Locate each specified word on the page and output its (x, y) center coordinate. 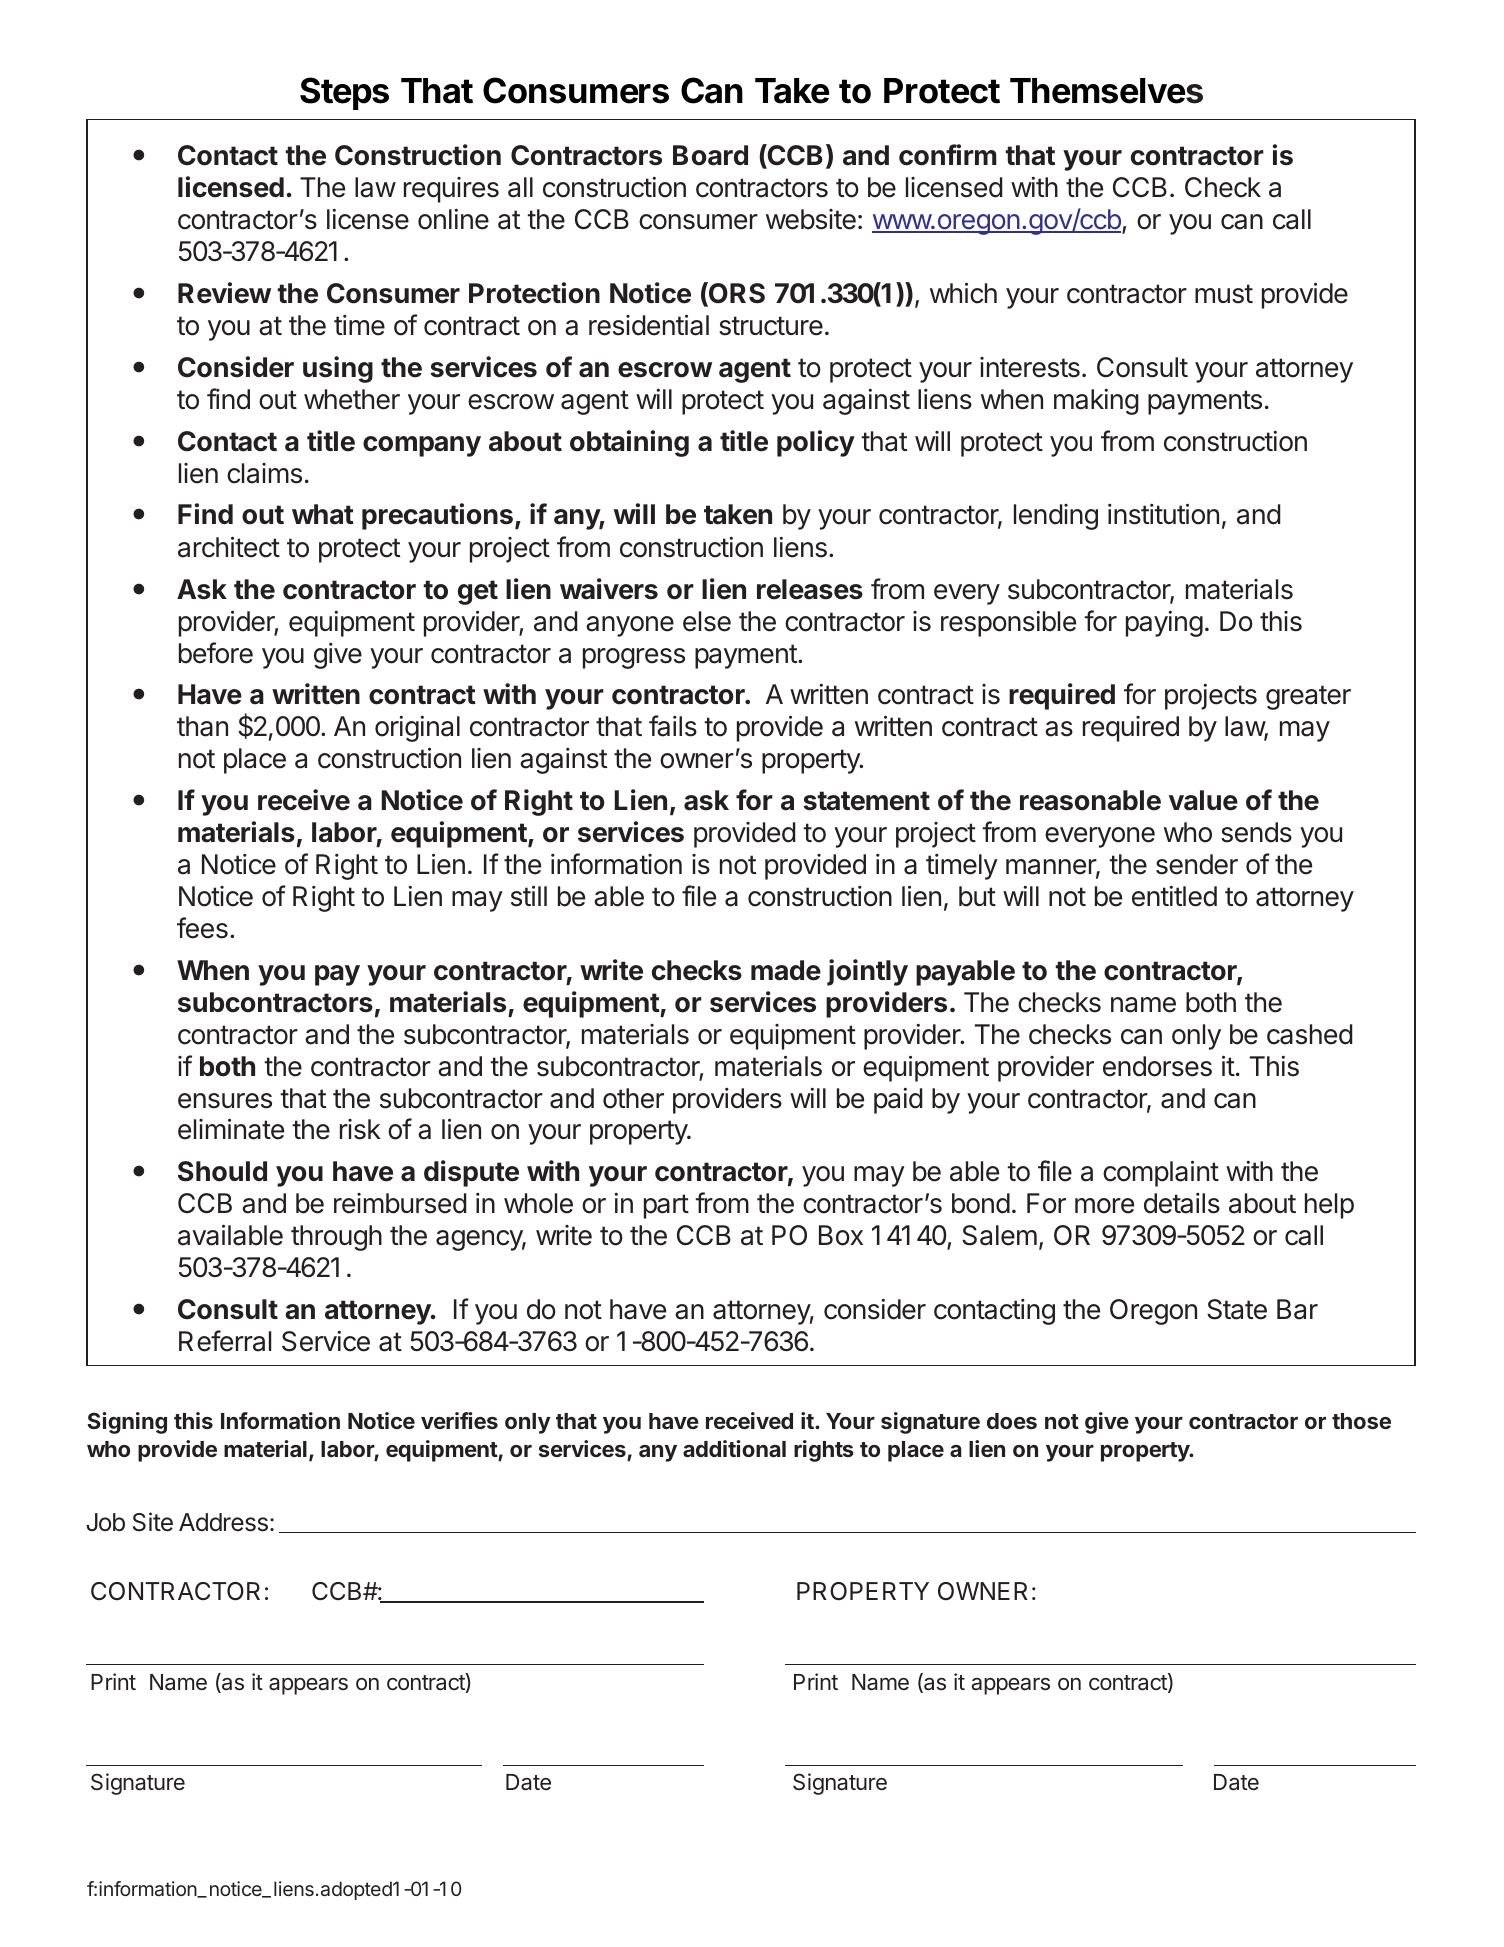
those (1361, 1421)
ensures (225, 1101)
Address (223, 1522)
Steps (344, 93)
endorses (1157, 1066)
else (707, 621)
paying (1164, 624)
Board (710, 155)
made (786, 970)
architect (229, 547)
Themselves (1106, 91)
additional (734, 1448)
